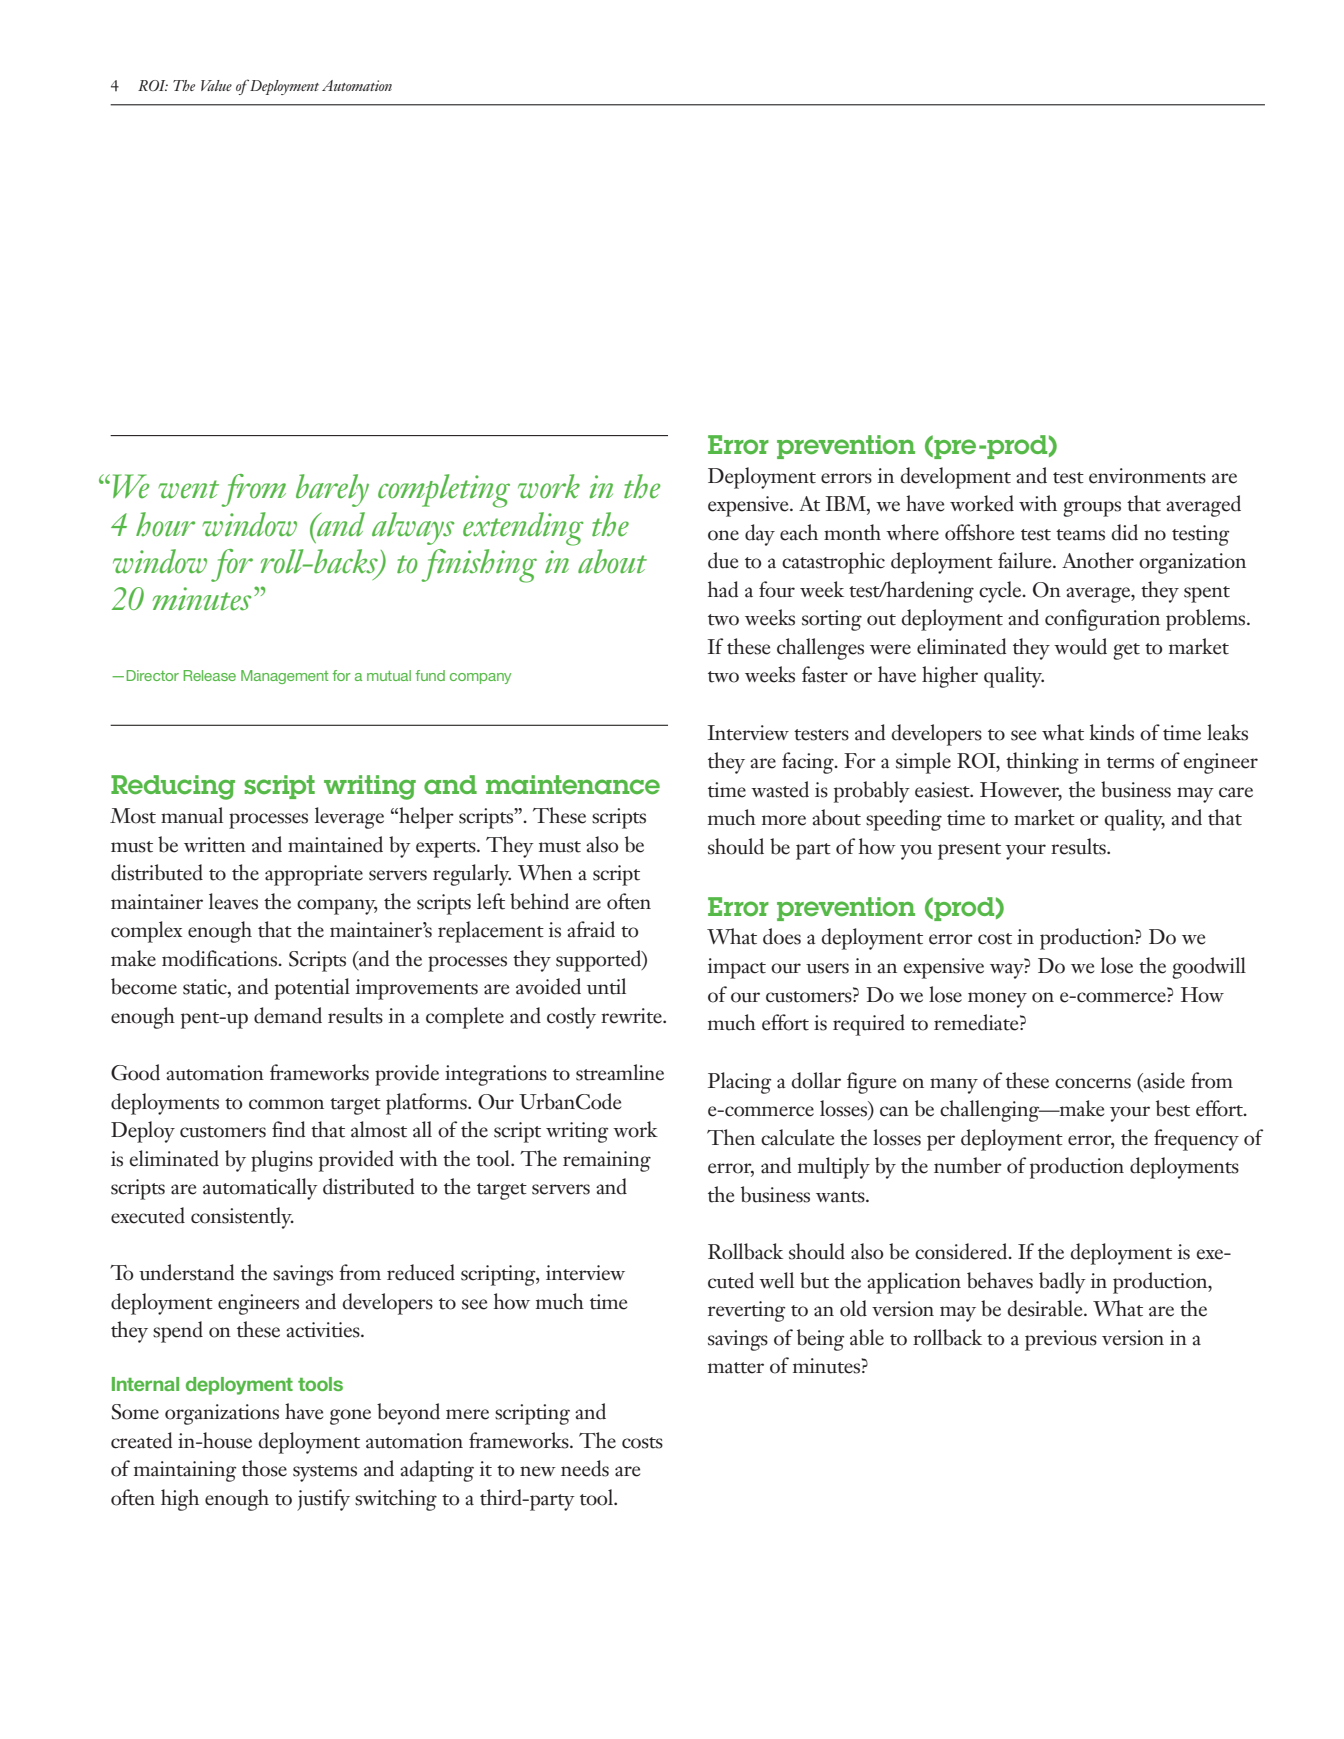 This image has width=1344, height=1739. What do you see at coordinates (780, 789) in the image?
I see `wasted` at bounding box center [780, 789].
